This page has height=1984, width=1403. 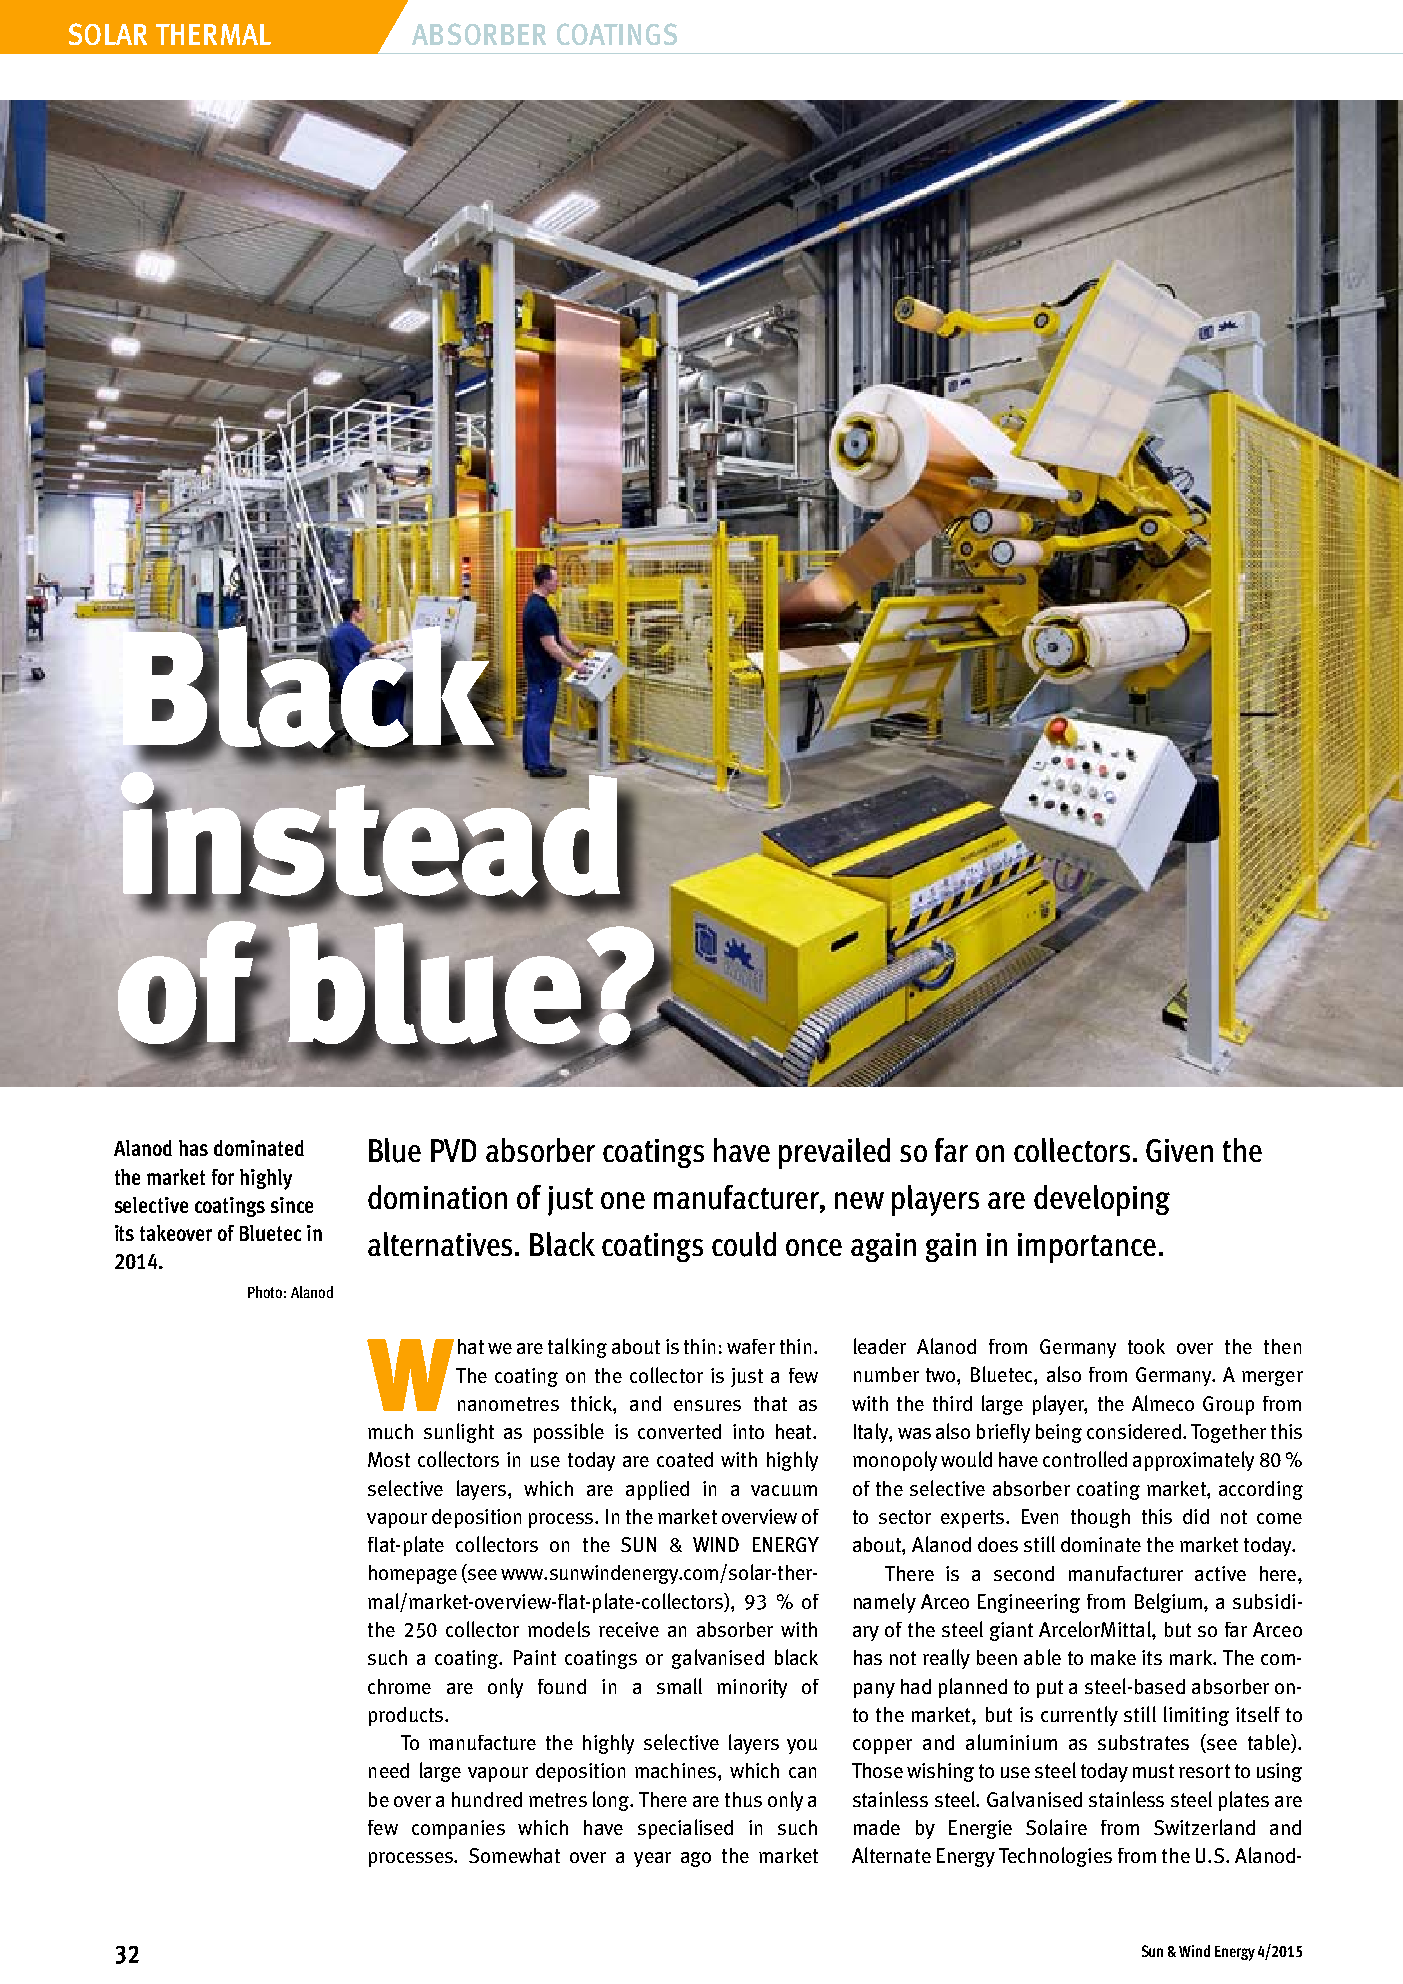 I want to click on Given, so click(x=1179, y=1150).
